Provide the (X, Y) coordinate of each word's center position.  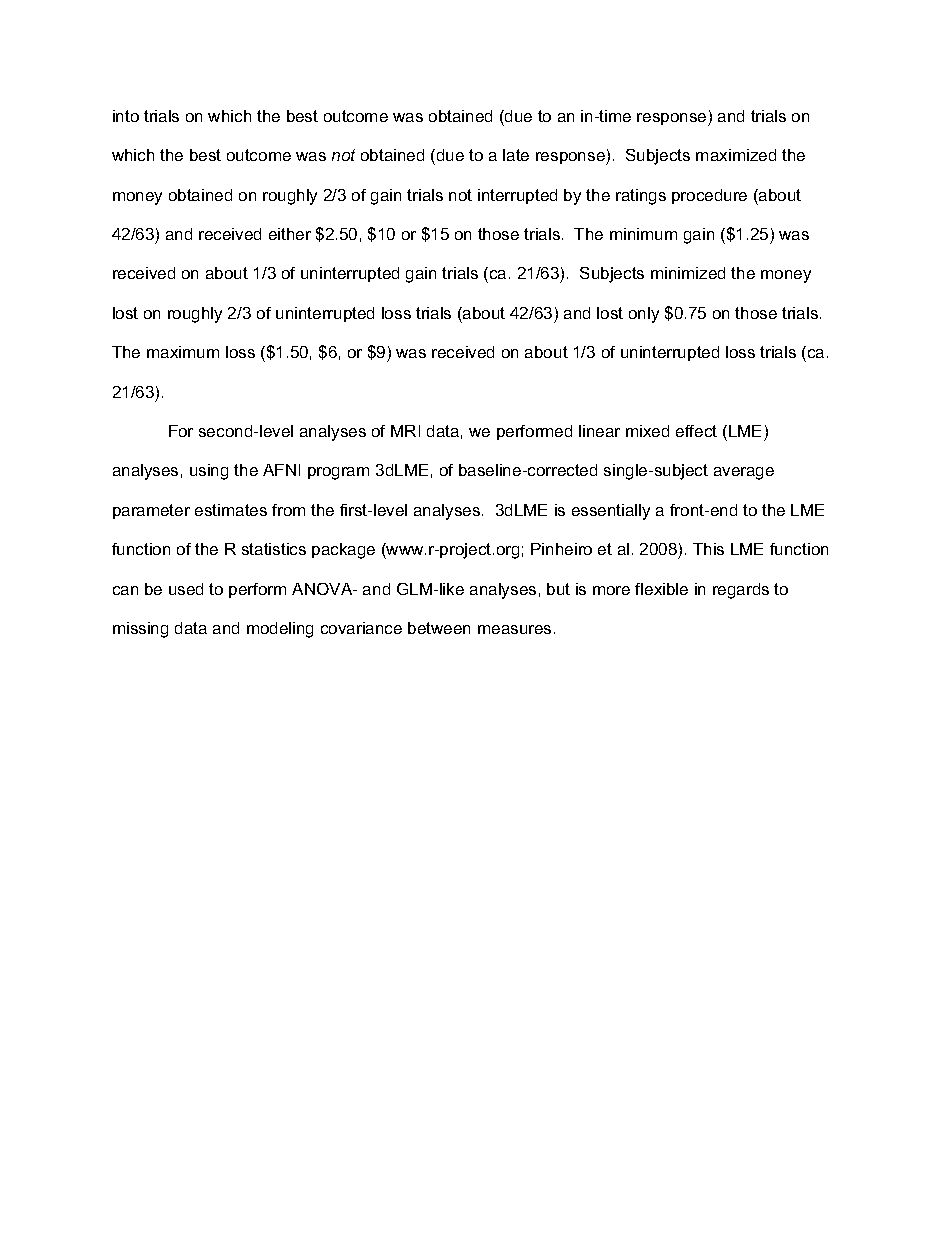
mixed (647, 431)
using (209, 472)
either (290, 234)
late (516, 155)
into (126, 116)
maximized (736, 155)
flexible (661, 589)
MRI (405, 431)
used (186, 589)
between (439, 628)
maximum (183, 352)
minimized (688, 273)
